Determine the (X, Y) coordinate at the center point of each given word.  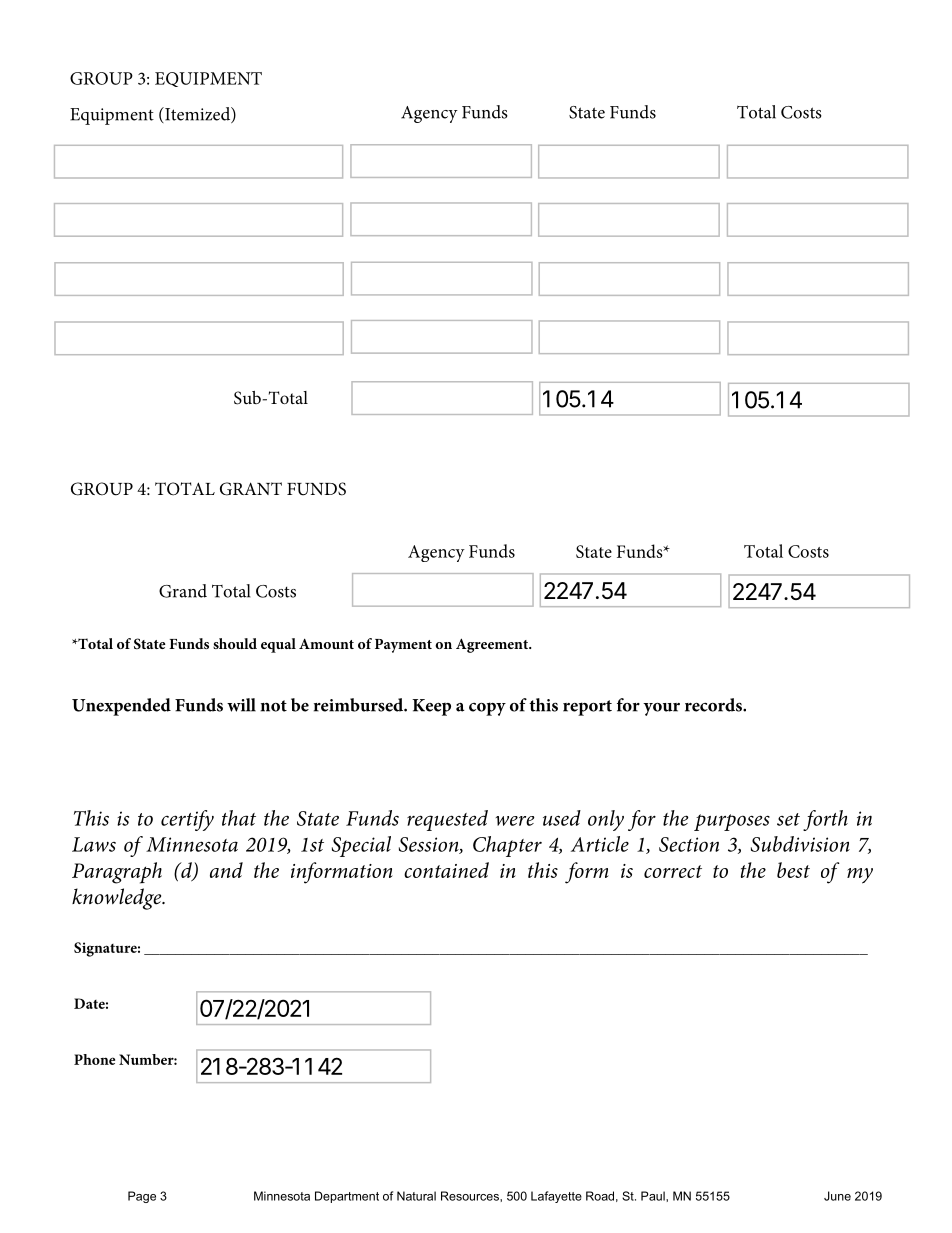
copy (487, 709)
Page (142, 1197)
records (714, 705)
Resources (471, 1196)
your (661, 709)
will (241, 705)
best (793, 870)
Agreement (493, 645)
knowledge (118, 899)
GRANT (251, 489)
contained (446, 870)
